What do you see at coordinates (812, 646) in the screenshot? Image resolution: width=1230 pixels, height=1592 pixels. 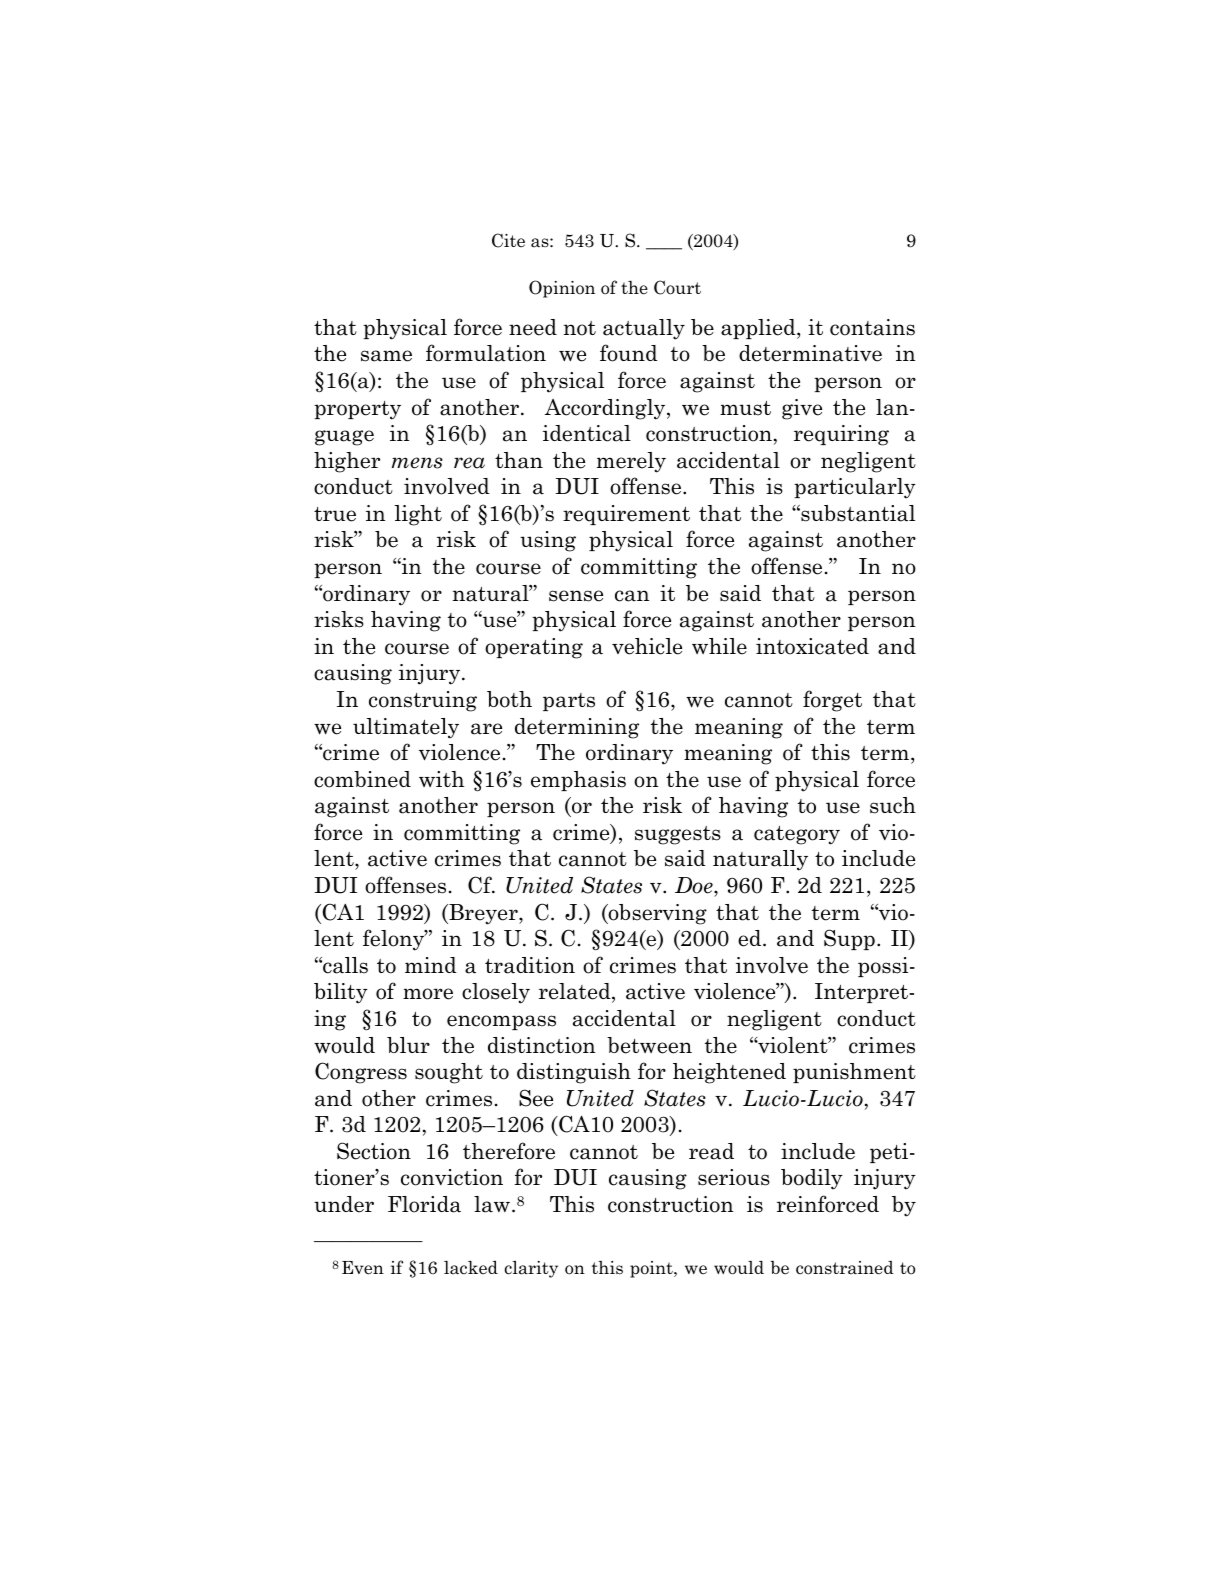 I see `intoxicated` at bounding box center [812, 646].
